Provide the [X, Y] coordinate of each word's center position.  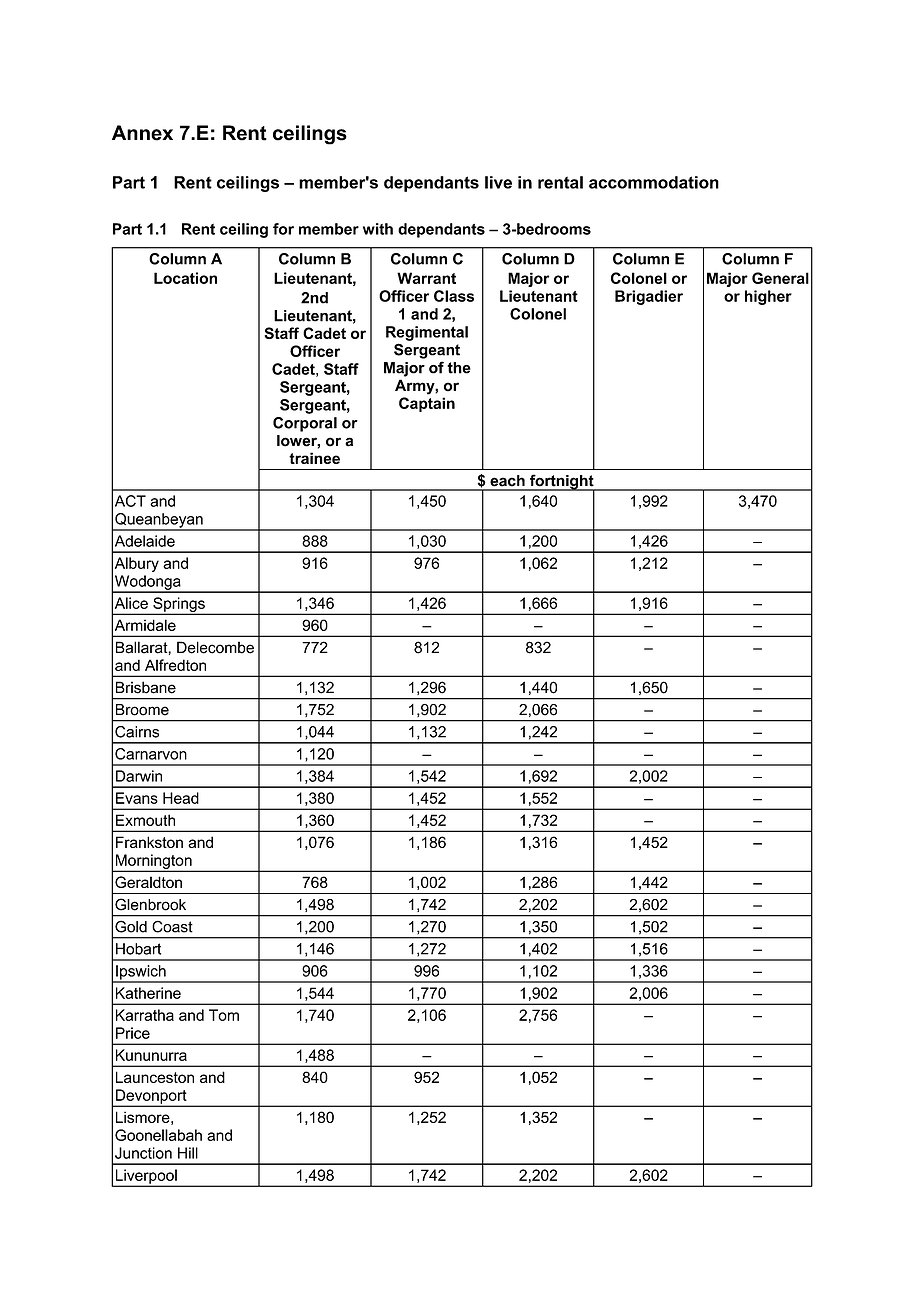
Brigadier [649, 297]
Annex [142, 133]
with [378, 229]
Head [181, 798]
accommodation [654, 182]
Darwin [139, 776]
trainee [314, 458]
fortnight [562, 483]
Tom [224, 1015]
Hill [188, 1153]
